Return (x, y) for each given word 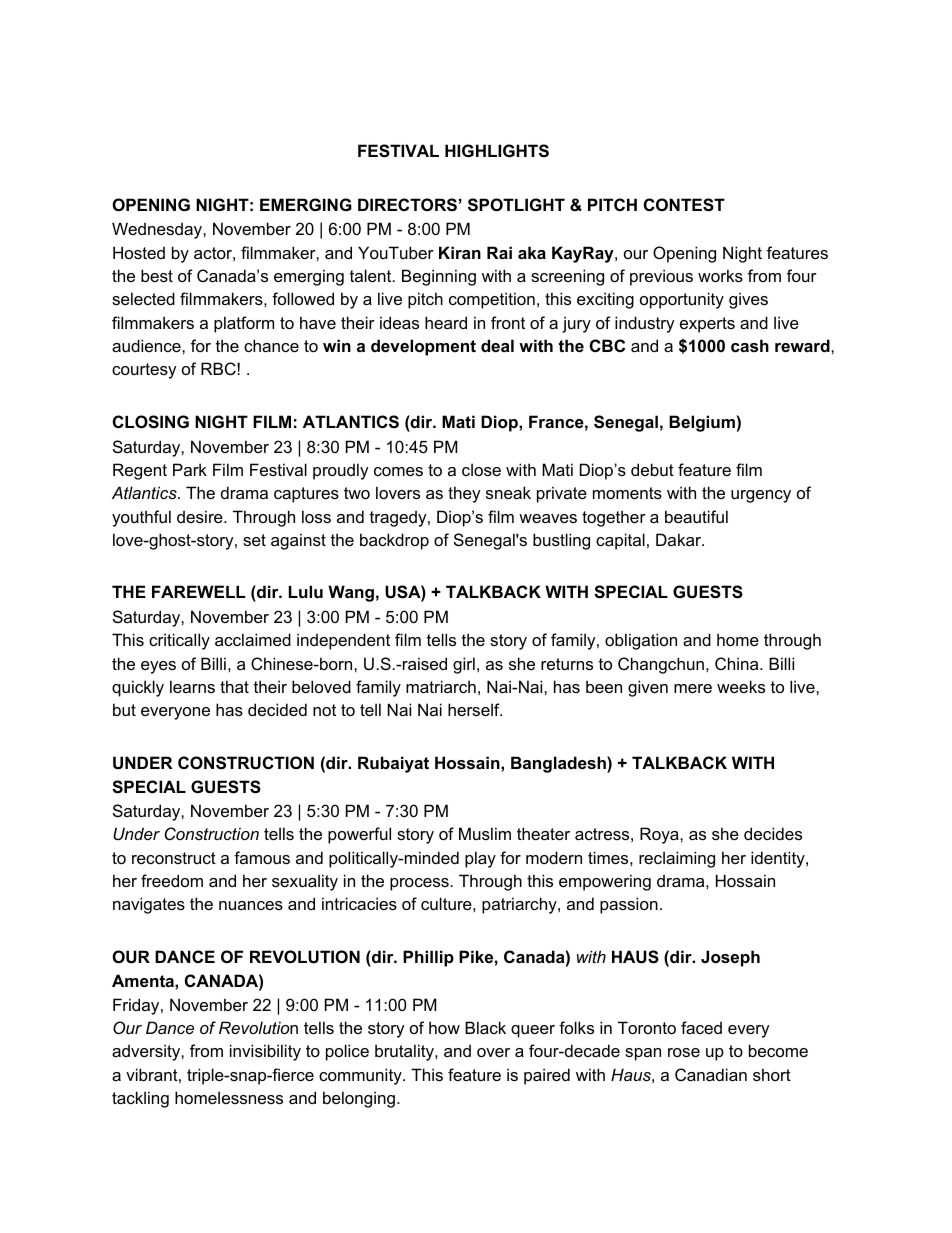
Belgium (702, 423)
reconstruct (174, 858)
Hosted (139, 252)
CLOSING (151, 422)
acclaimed (253, 639)
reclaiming (677, 859)
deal (497, 345)
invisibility (265, 1052)
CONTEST (684, 205)
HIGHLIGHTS (497, 151)
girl (464, 665)
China (738, 663)
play (480, 859)
